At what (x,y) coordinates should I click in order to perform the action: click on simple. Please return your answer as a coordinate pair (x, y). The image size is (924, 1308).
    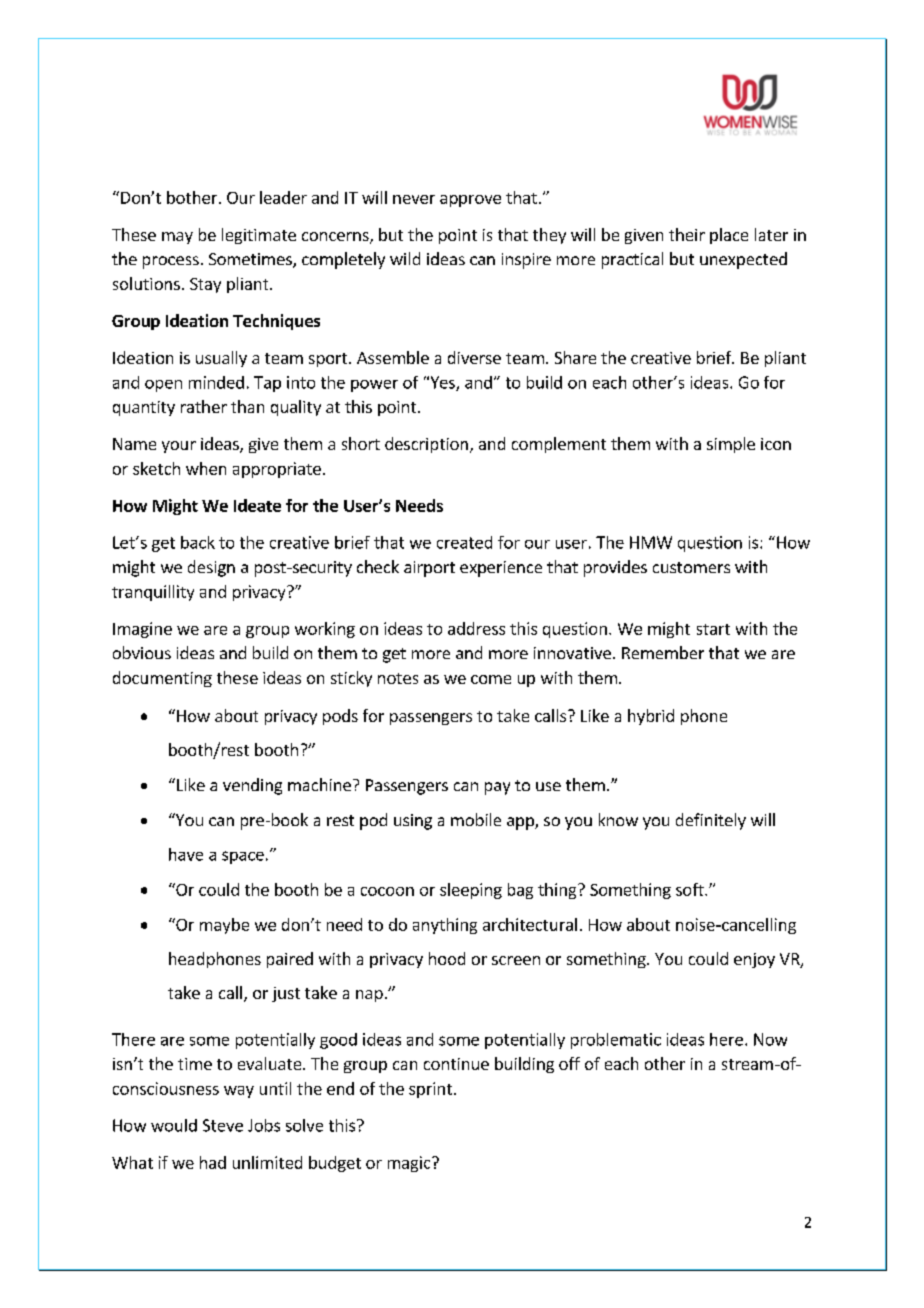
    Looking at the image, I should click on (731, 445).
